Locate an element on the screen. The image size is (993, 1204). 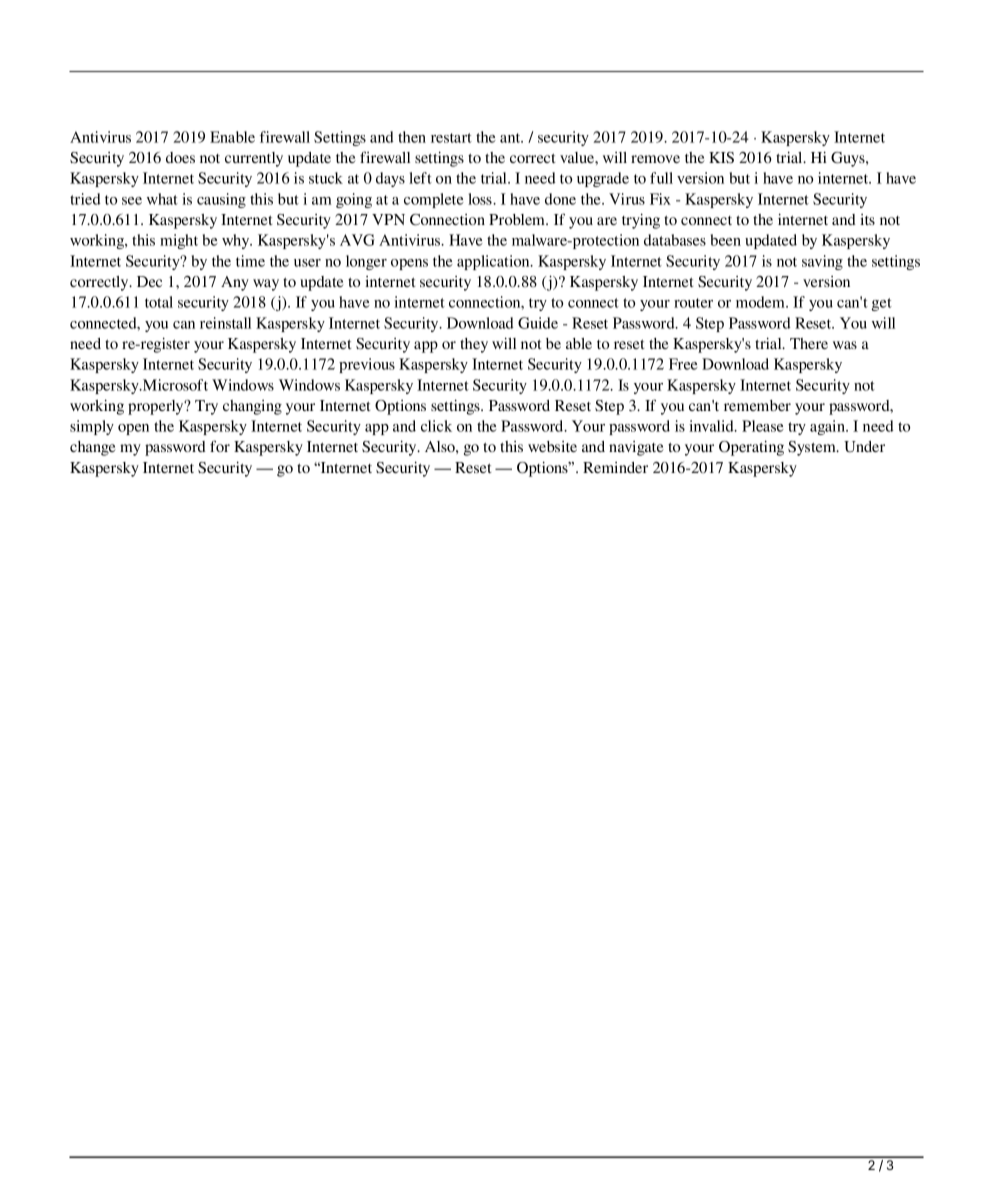
Guide is located at coordinates (538, 323).
